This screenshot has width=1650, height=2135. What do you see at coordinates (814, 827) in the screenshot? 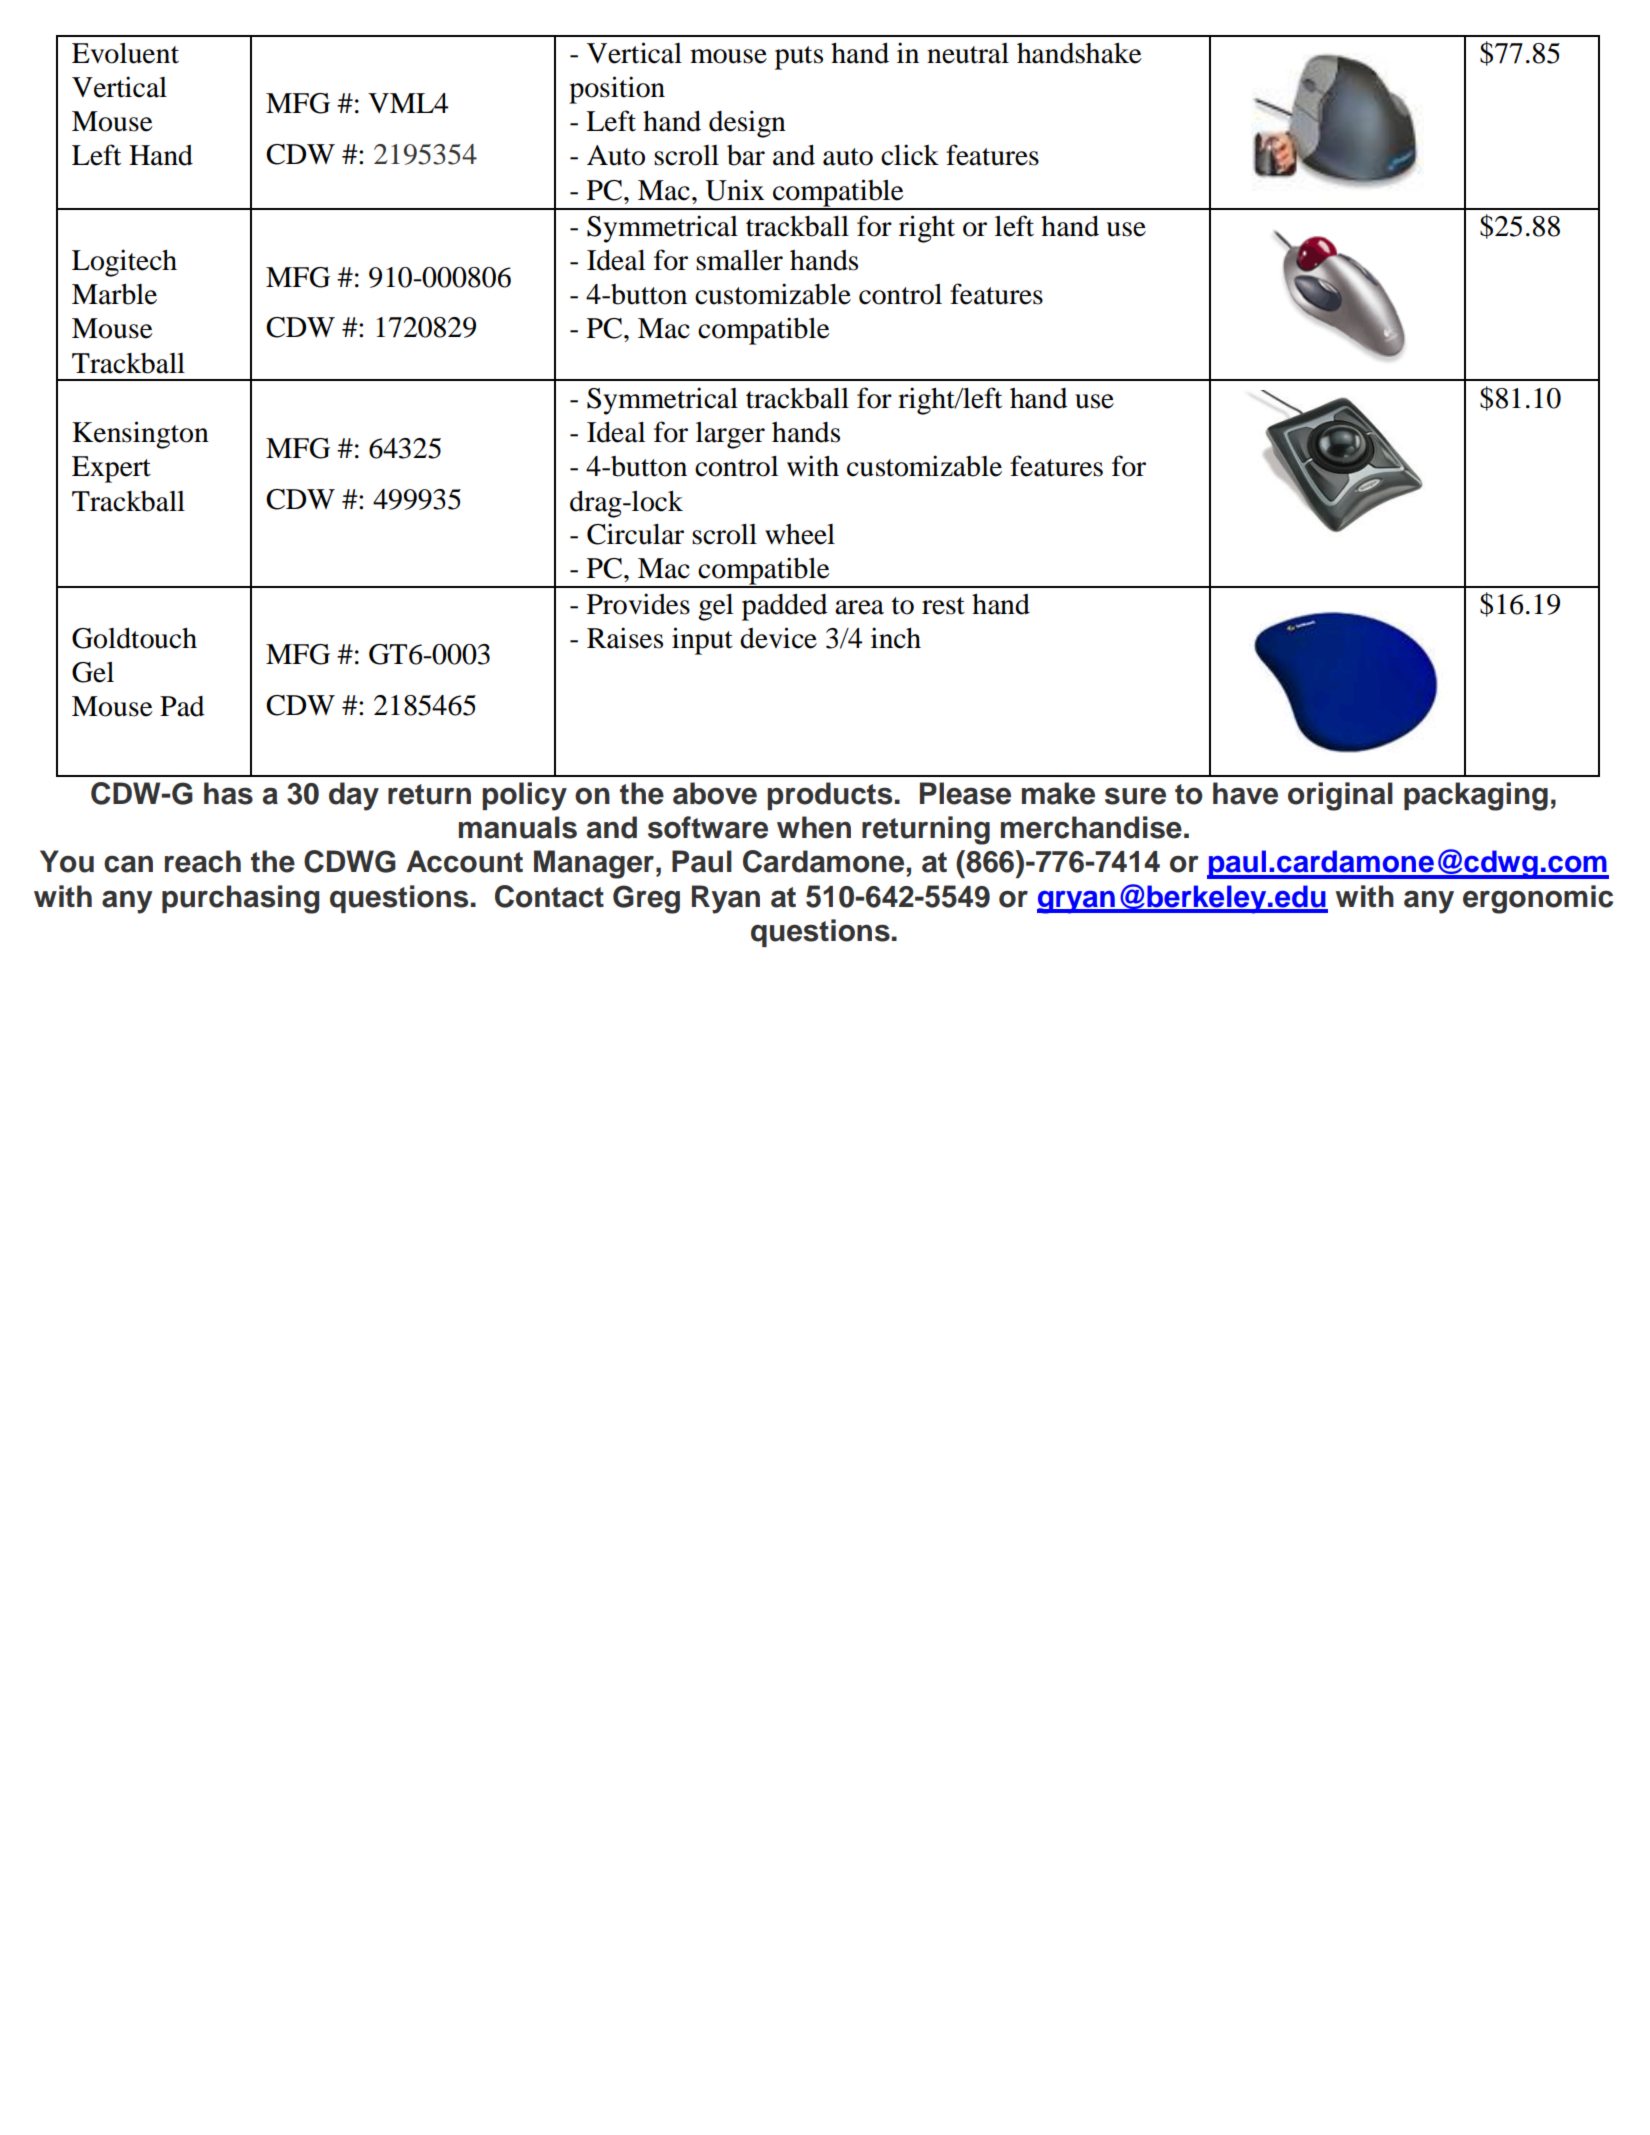
I see `when` at bounding box center [814, 827].
